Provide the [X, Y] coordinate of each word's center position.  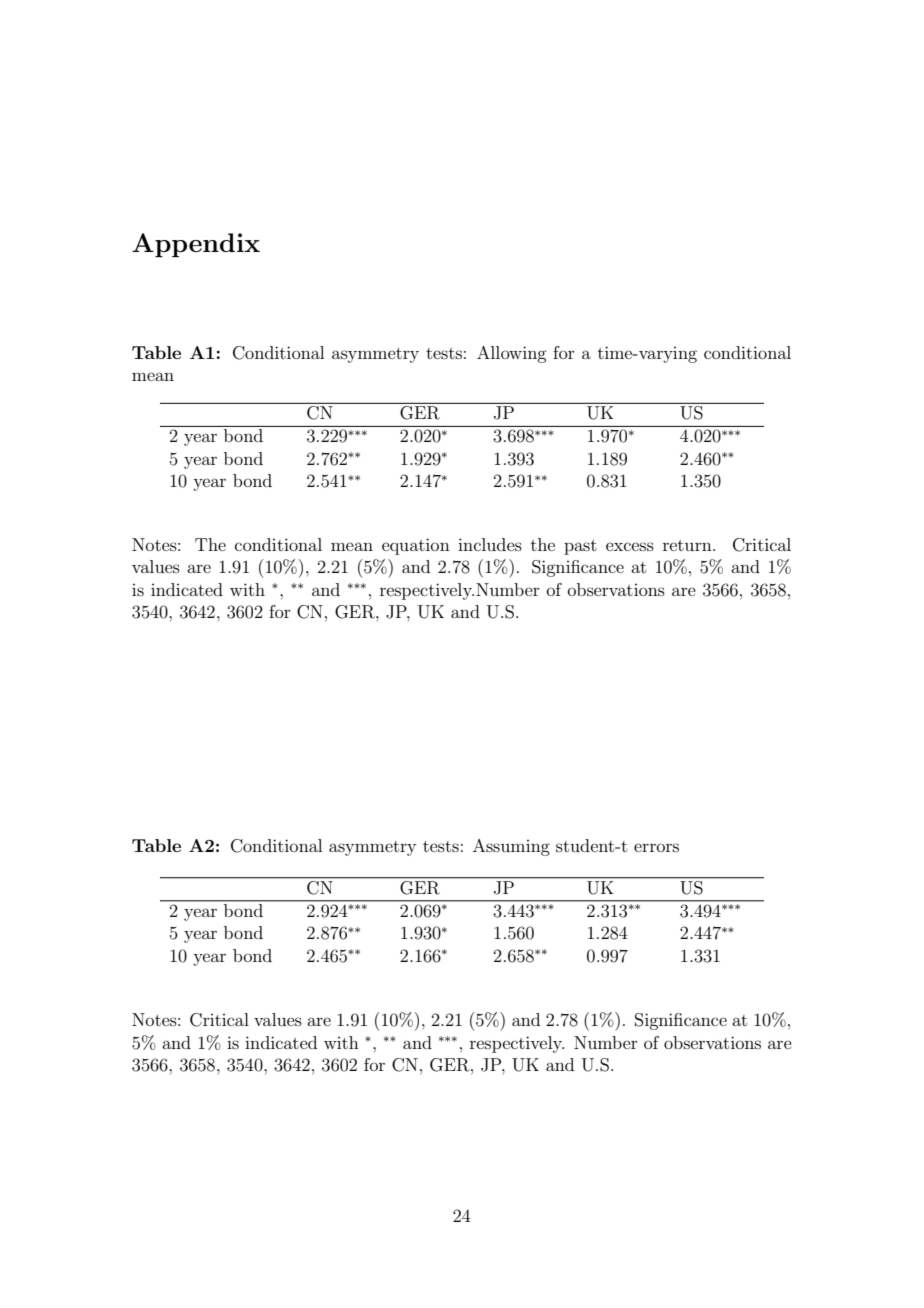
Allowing [511, 354]
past [580, 547]
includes [490, 544]
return [688, 545]
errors [656, 847]
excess [630, 546]
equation [416, 546]
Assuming [511, 847]
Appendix [196, 245]
